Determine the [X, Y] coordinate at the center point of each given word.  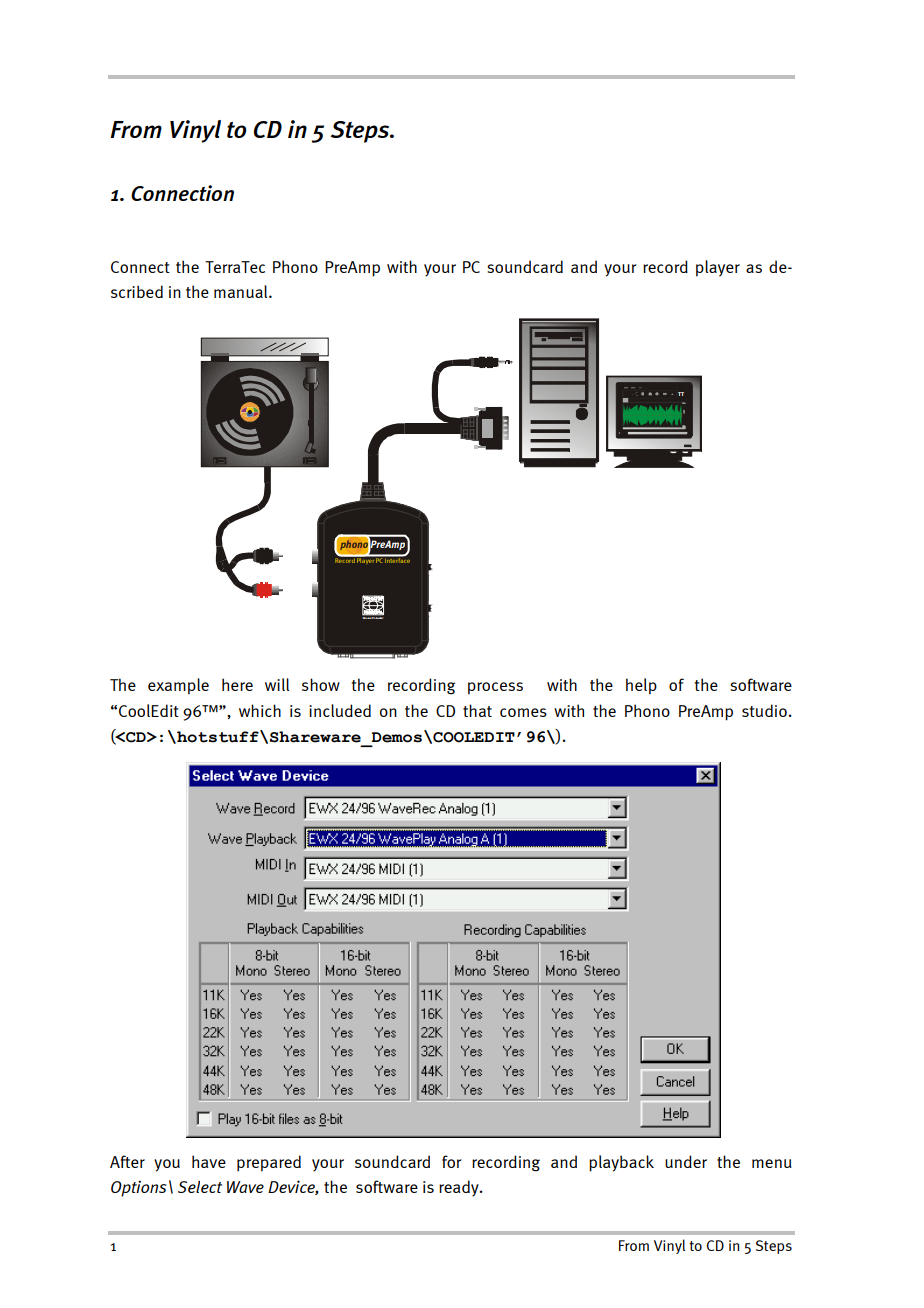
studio [764, 710]
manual [242, 291]
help [641, 686]
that [477, 710]
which [260, 710]
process [495, 688]
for [452, 1161]
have [209, 1161]
